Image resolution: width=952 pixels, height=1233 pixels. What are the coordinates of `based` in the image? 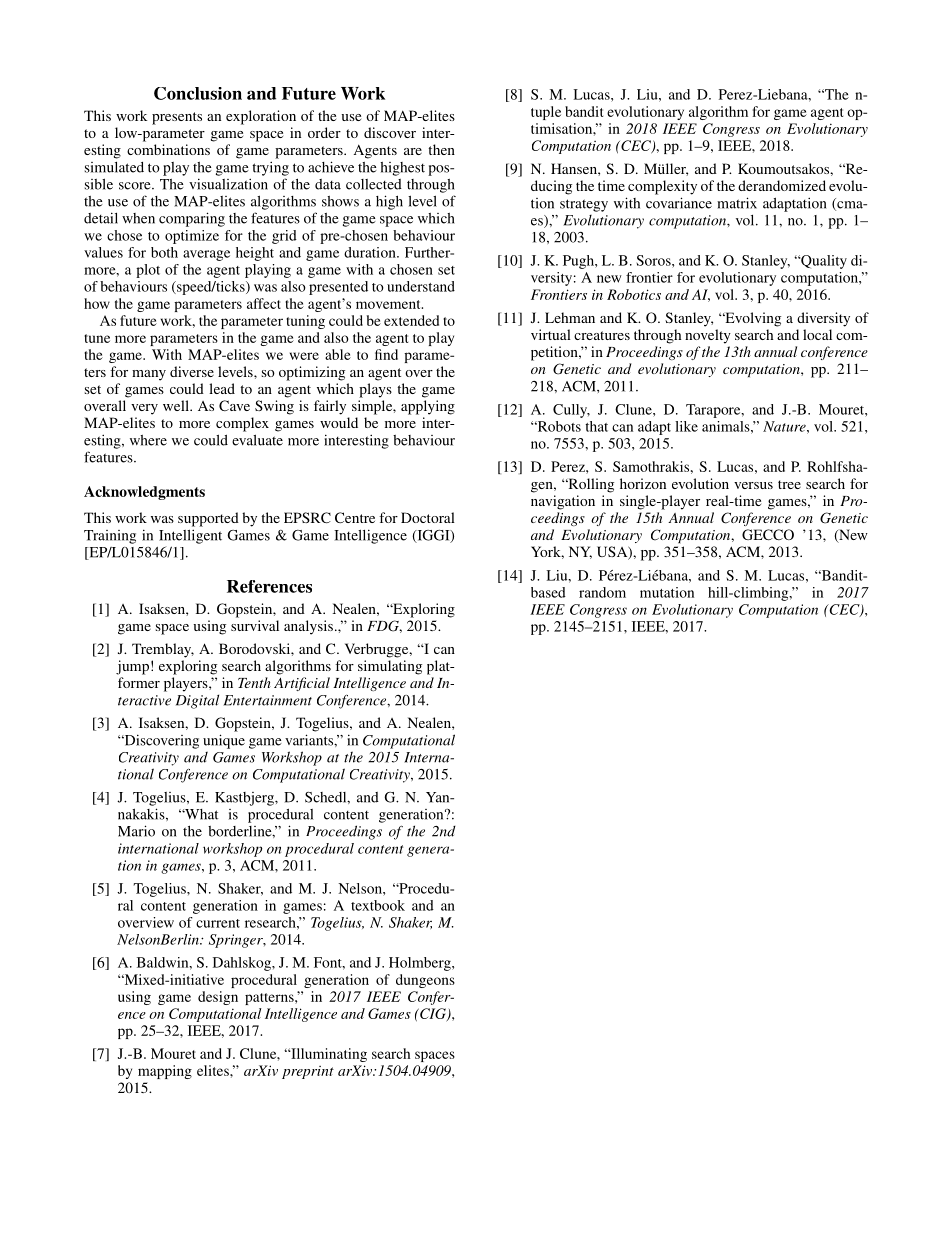 It's located at (548, 592).
